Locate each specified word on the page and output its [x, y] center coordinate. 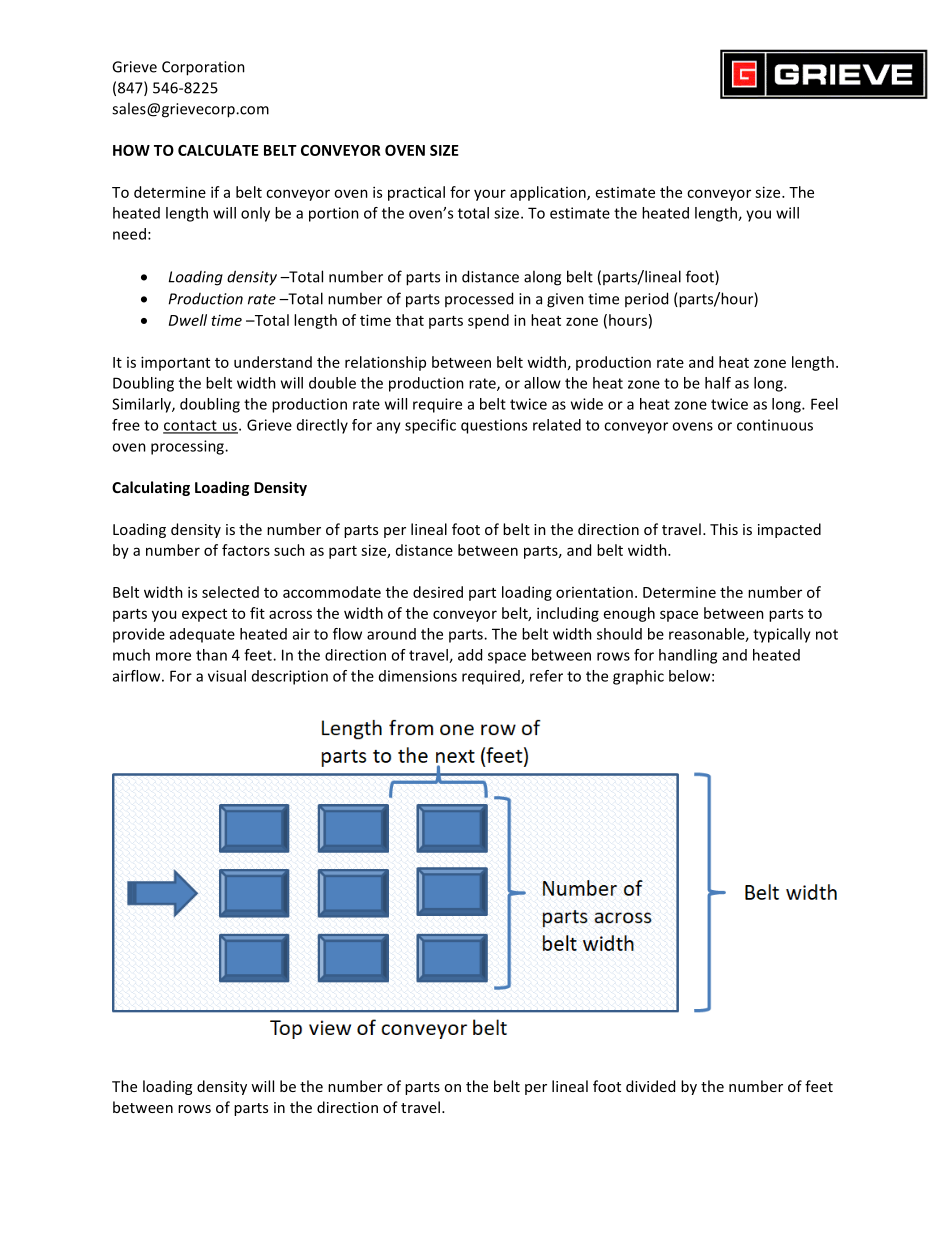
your [490, 195]
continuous [775, 425]
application [549, 193]
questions [494, 426]
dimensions [418, 676]
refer [546, 676]
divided [650, 1086]
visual [227, 676]
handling [688, 656]
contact [191, 426]
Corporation [203, 68]
